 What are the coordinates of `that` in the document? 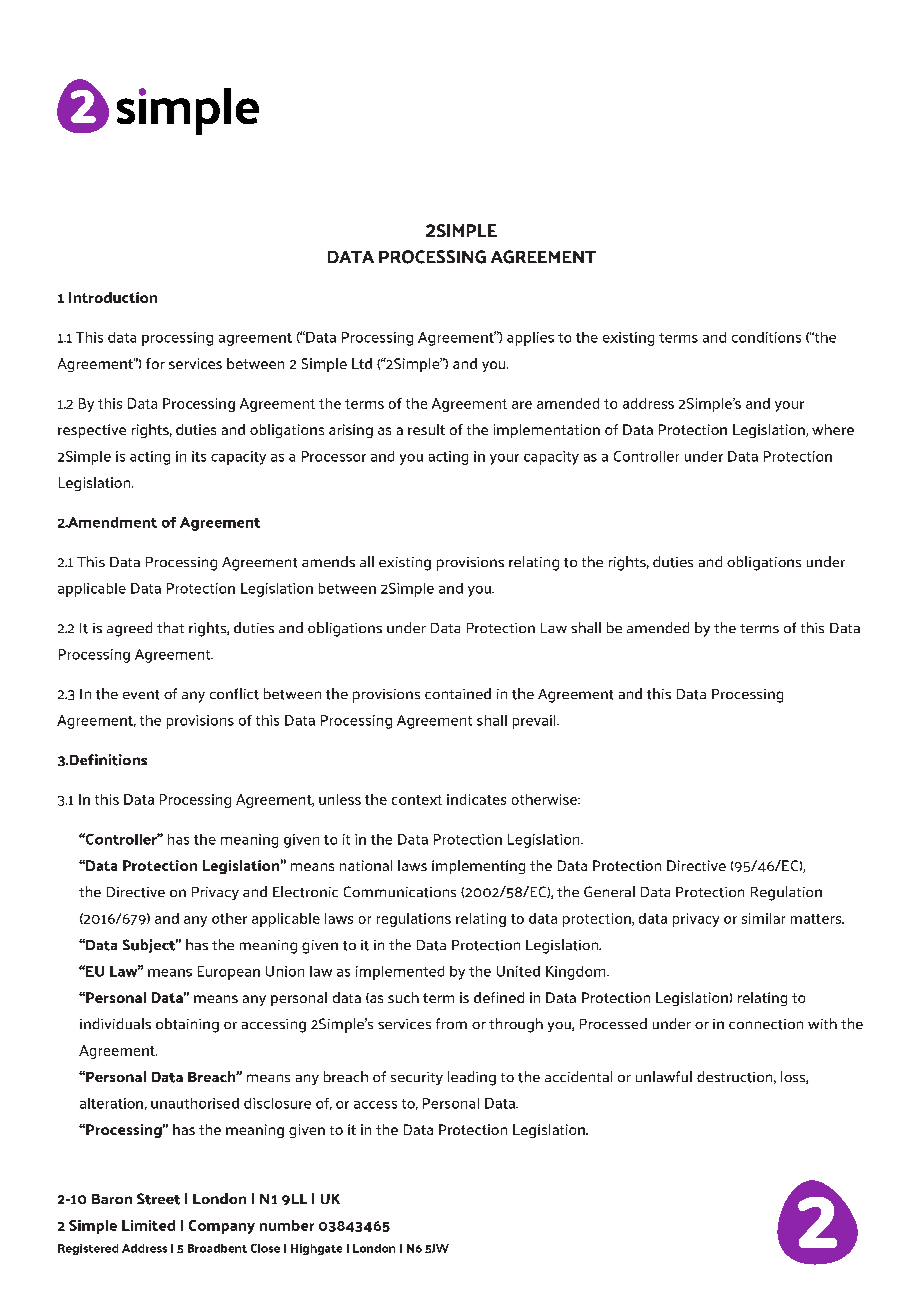 It's located at (170, 627).
